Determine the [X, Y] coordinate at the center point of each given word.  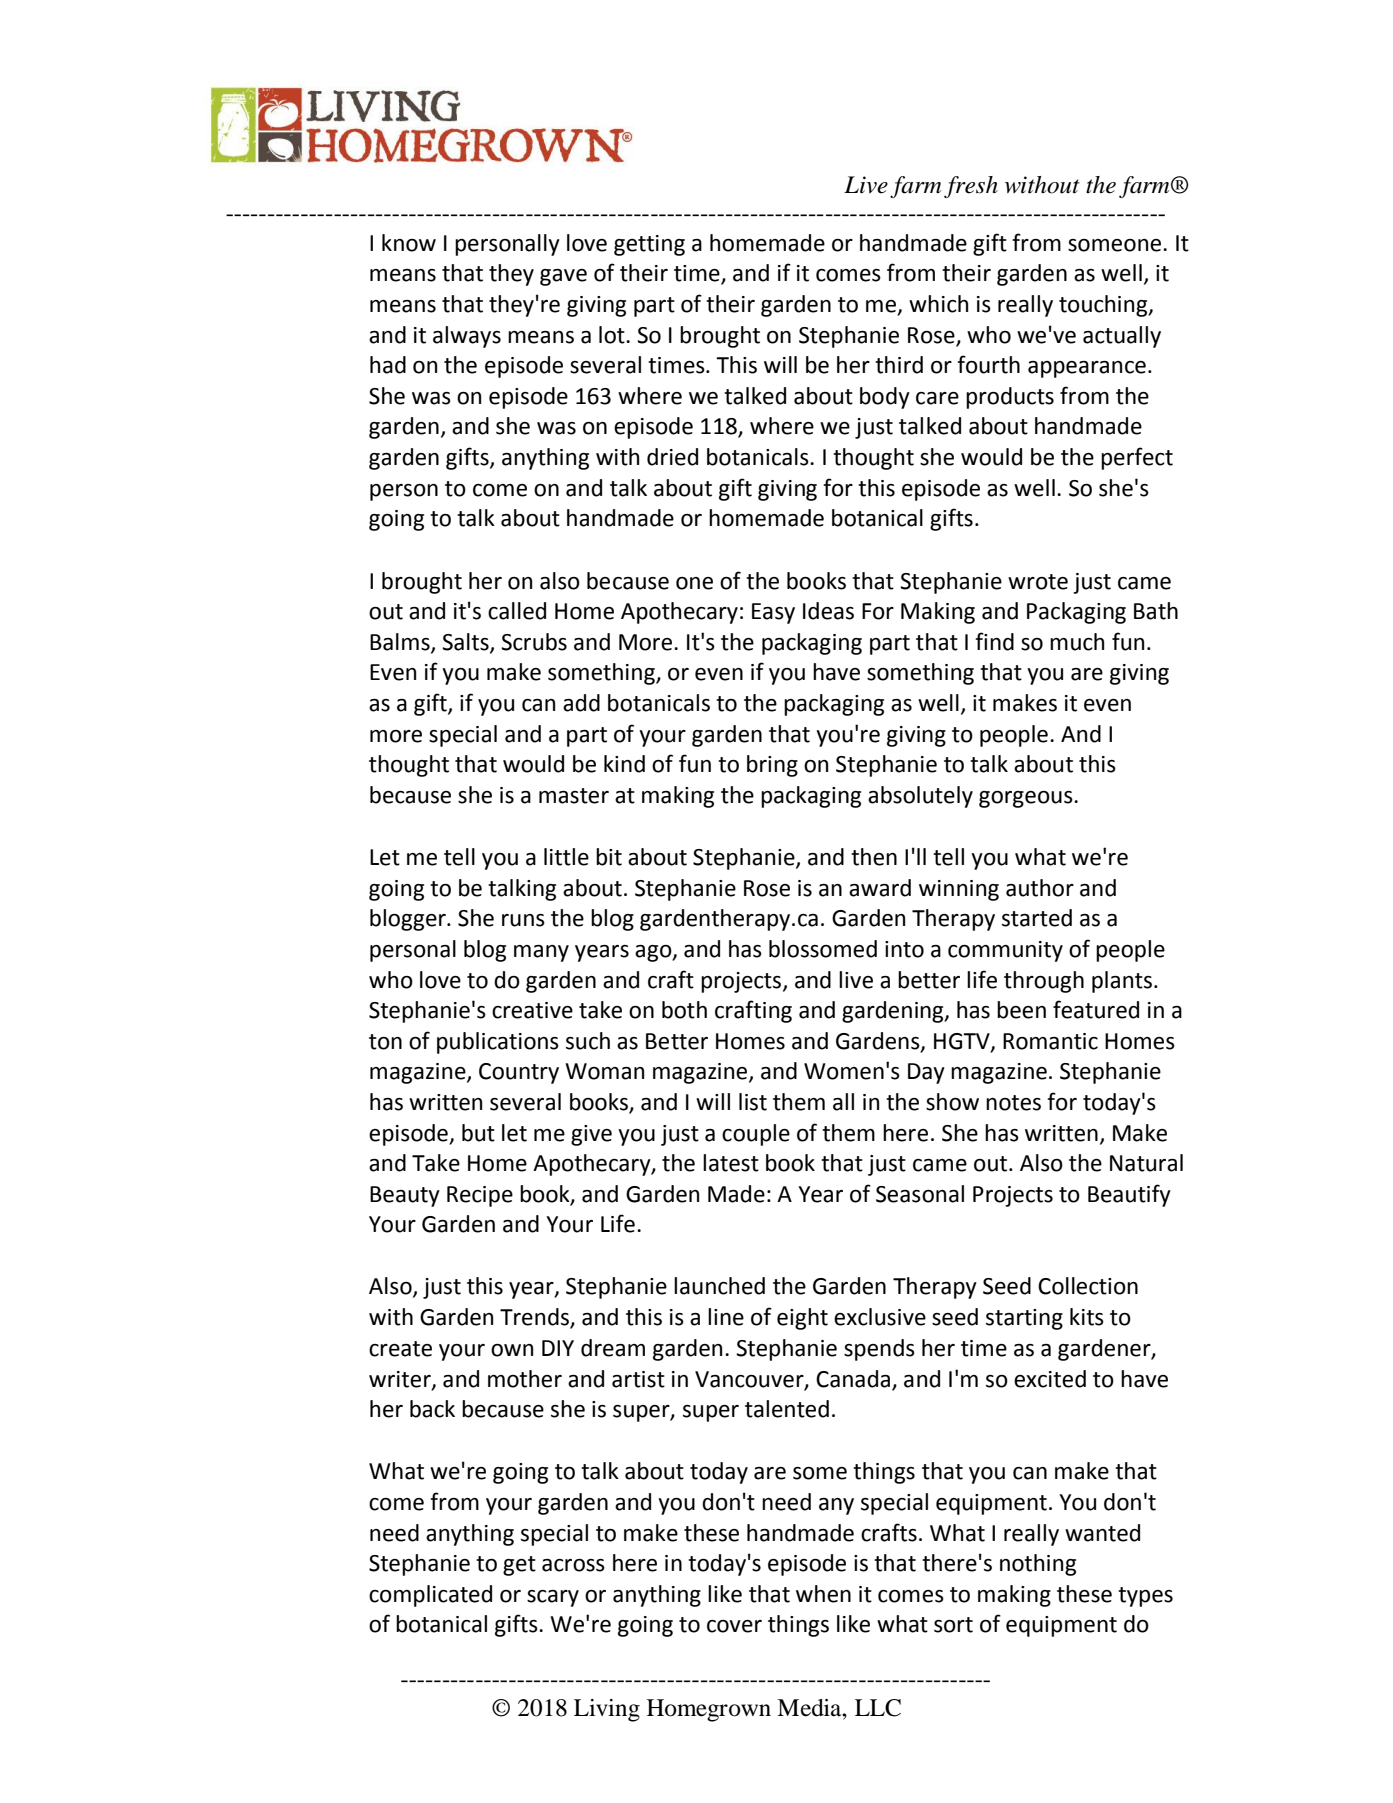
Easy [773, 613]
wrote [1038, 582]
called [517, 611]
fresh [971, 187]
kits [1087, 1317]
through [1044, 982]
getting [649, 245]
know [409, 243]
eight [802, 1319]
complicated [430, 1596]
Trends [535, 1318]
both [684, 1010]
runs [523, 920]
